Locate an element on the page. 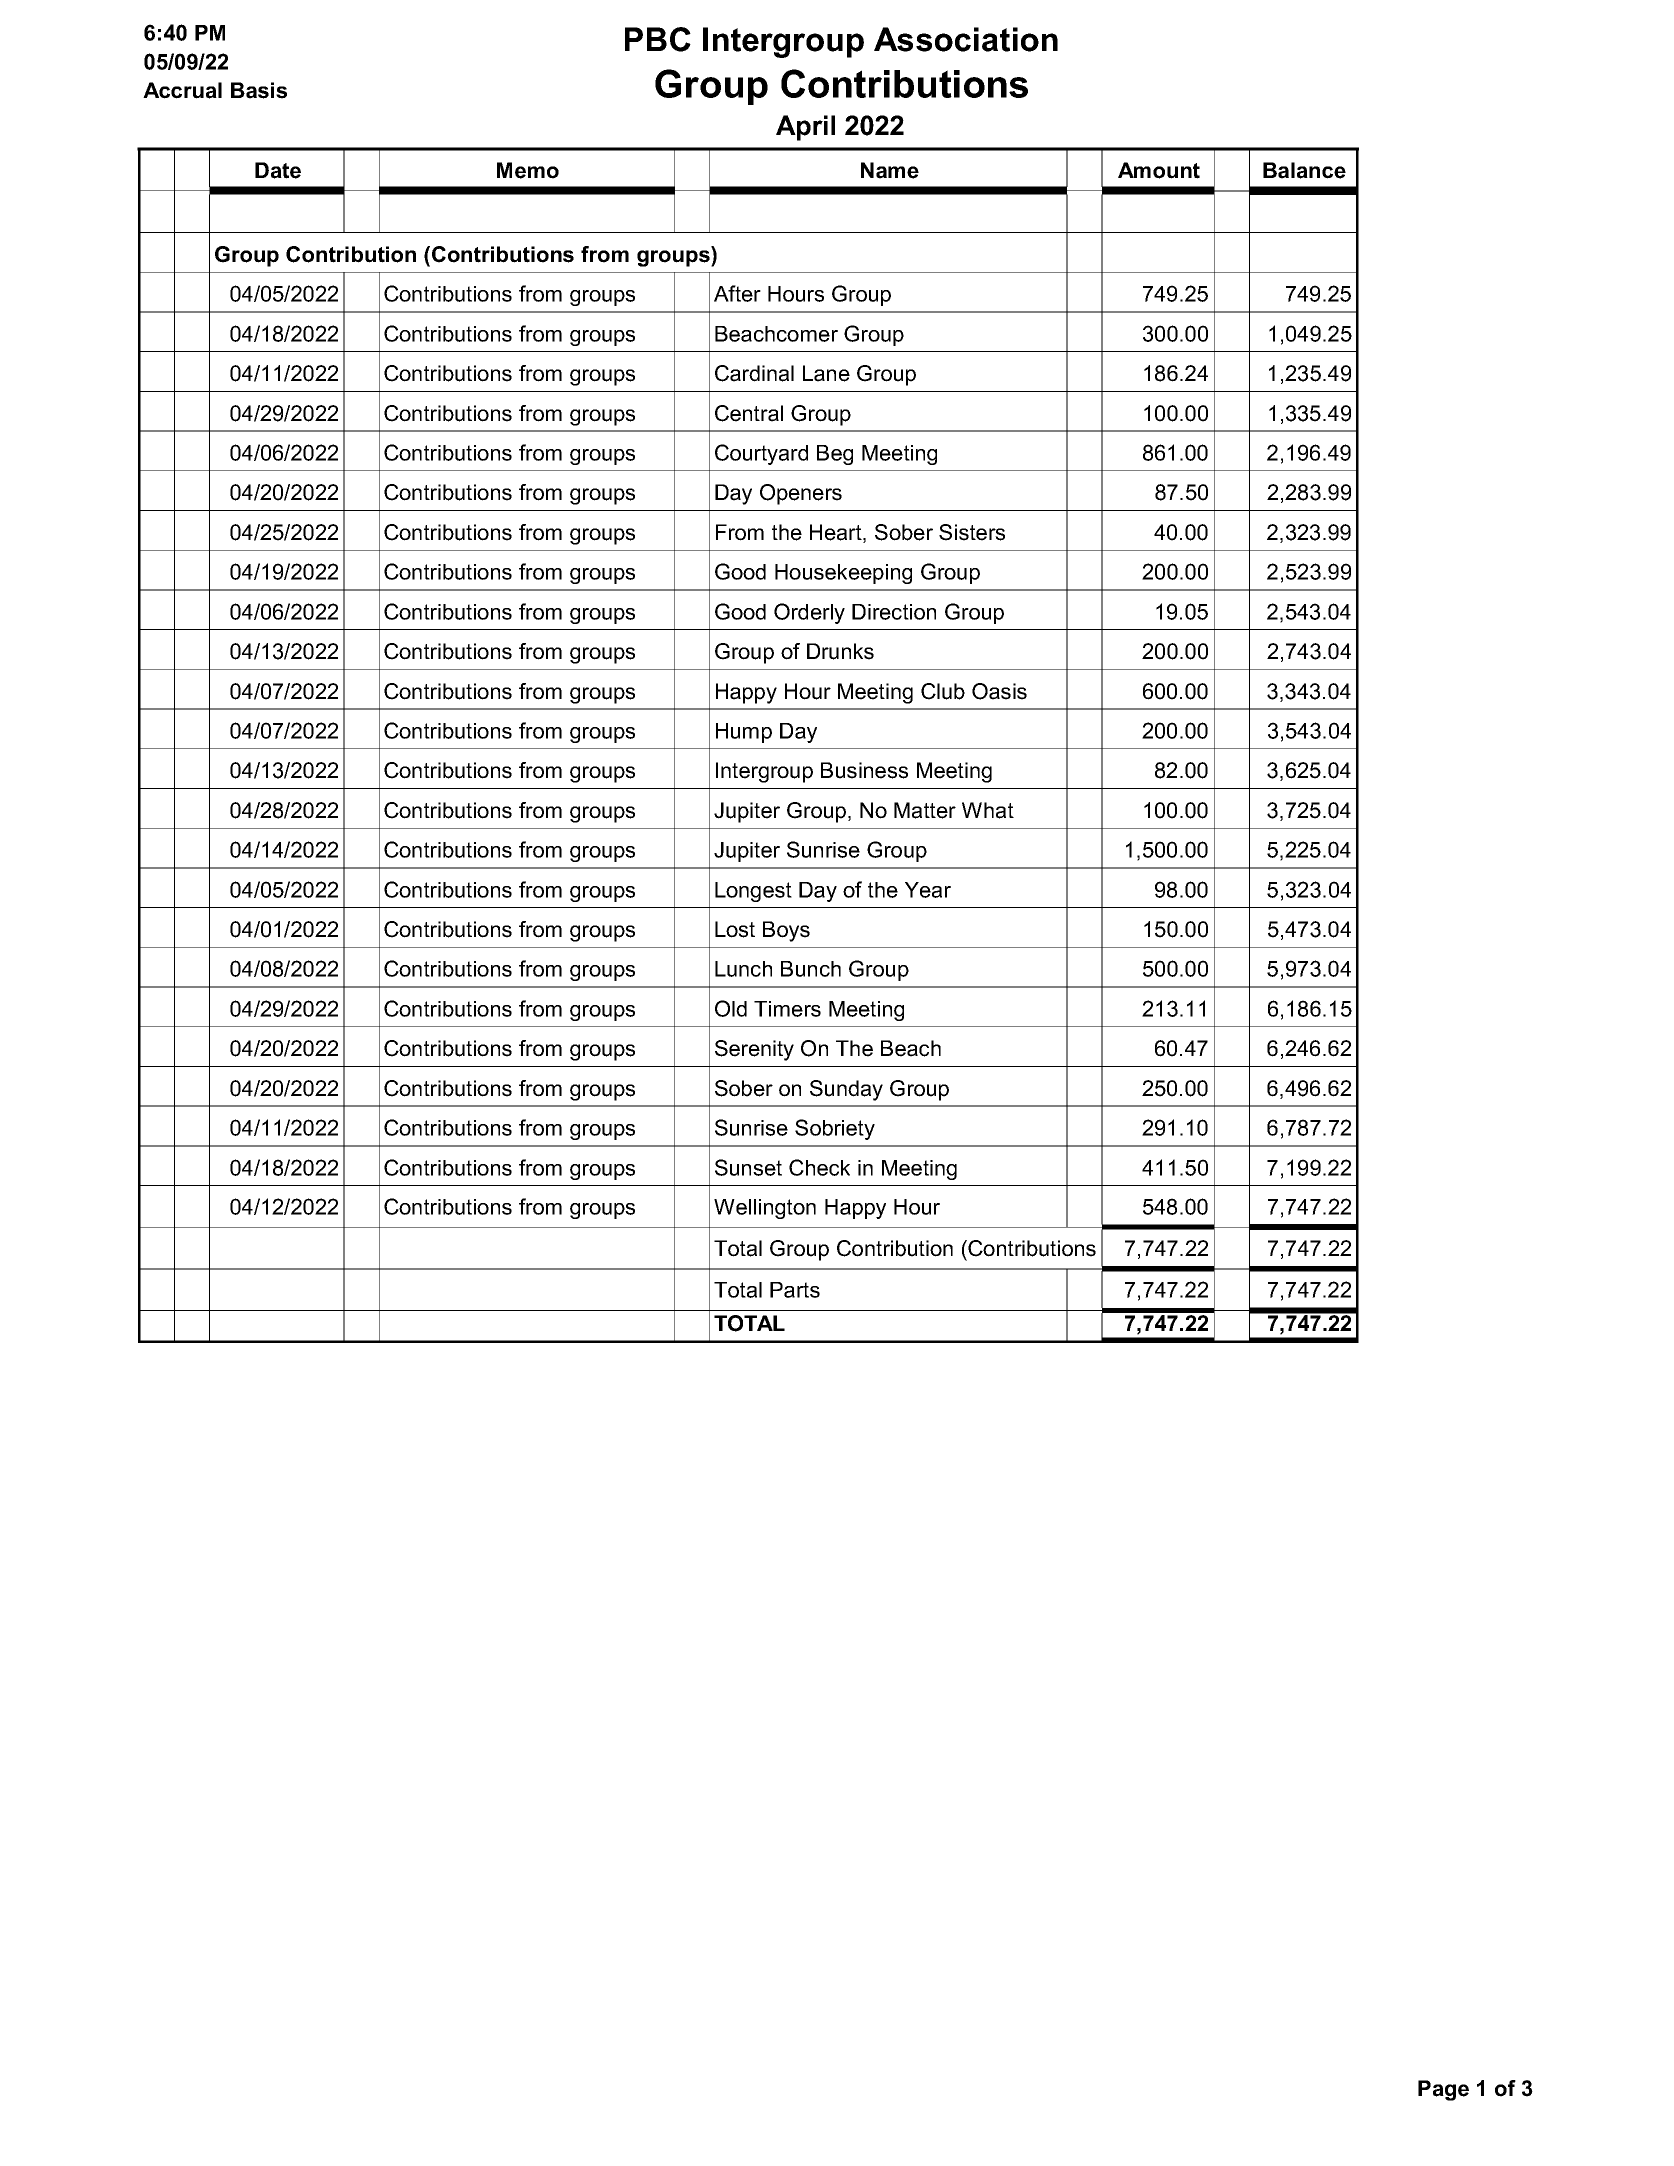  Balance is located at coordinates (1304, 170).
